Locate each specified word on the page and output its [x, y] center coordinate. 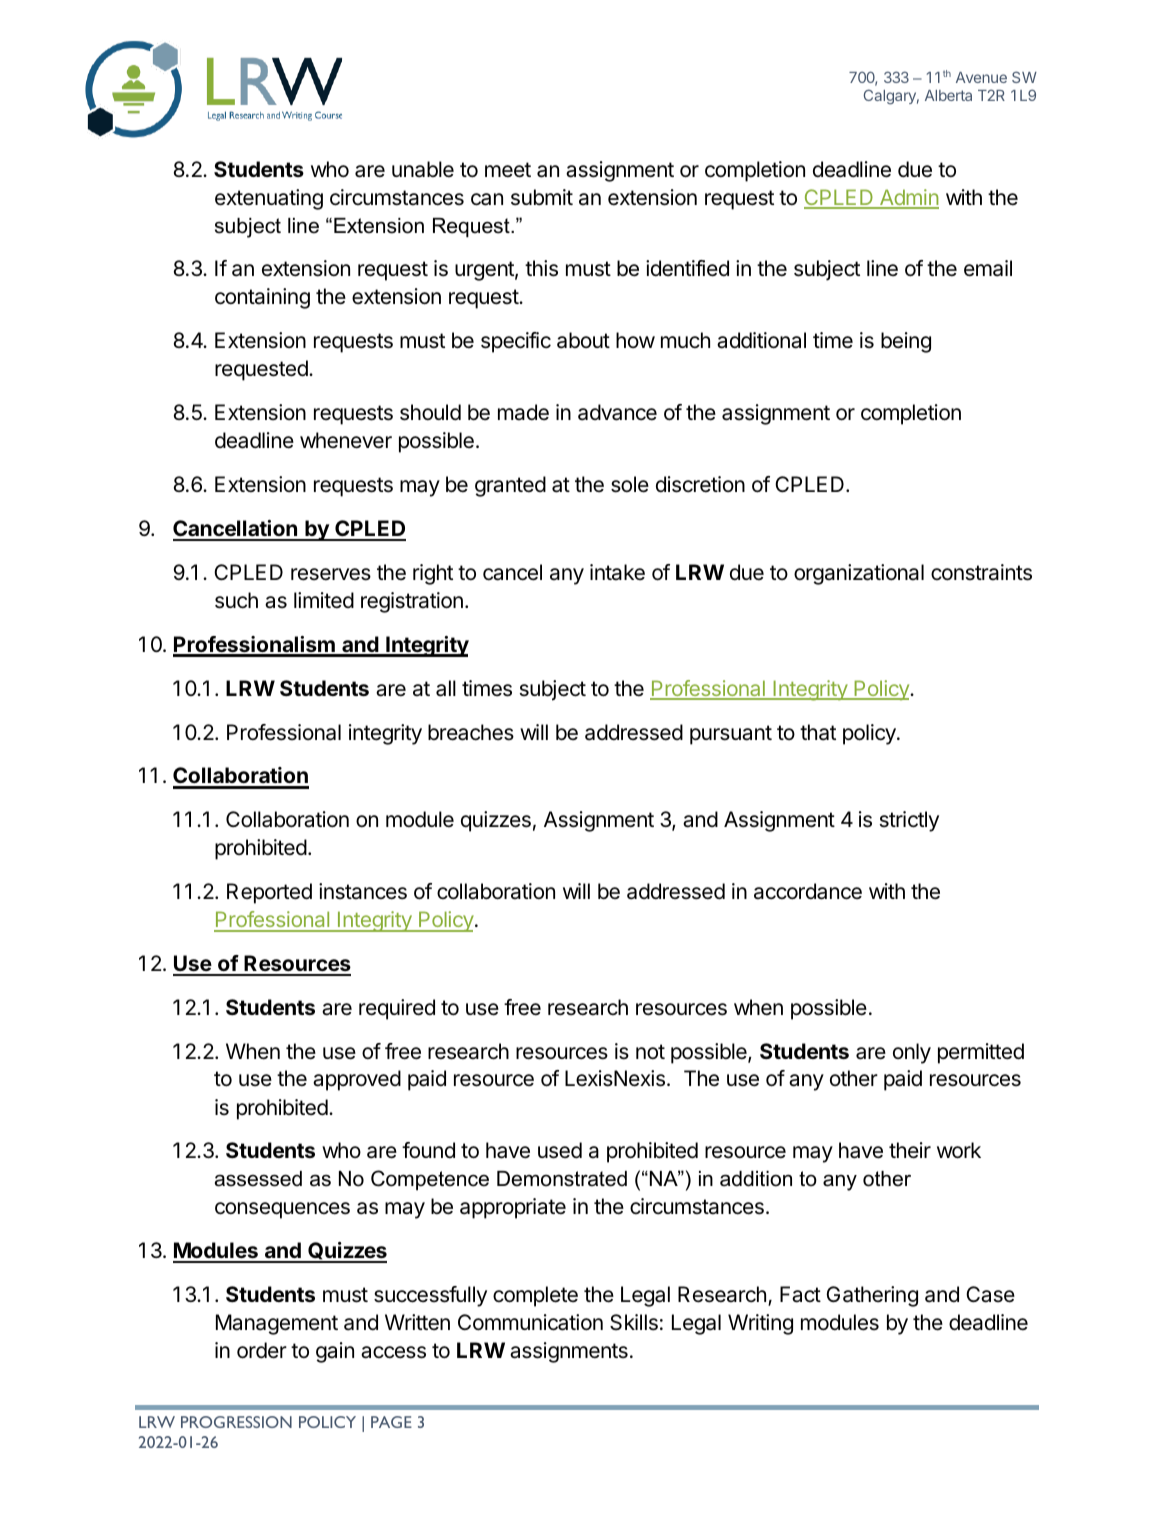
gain [335, 1352]
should [430, 412]
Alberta [948, 95]
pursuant [731, 735]
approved [357, 1080]
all [446, 688]
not [650, 1051]
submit [542, 197]
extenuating [269, 199]
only [912, 1053]
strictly [909, 821]
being [906, 342]
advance [617, 412]
